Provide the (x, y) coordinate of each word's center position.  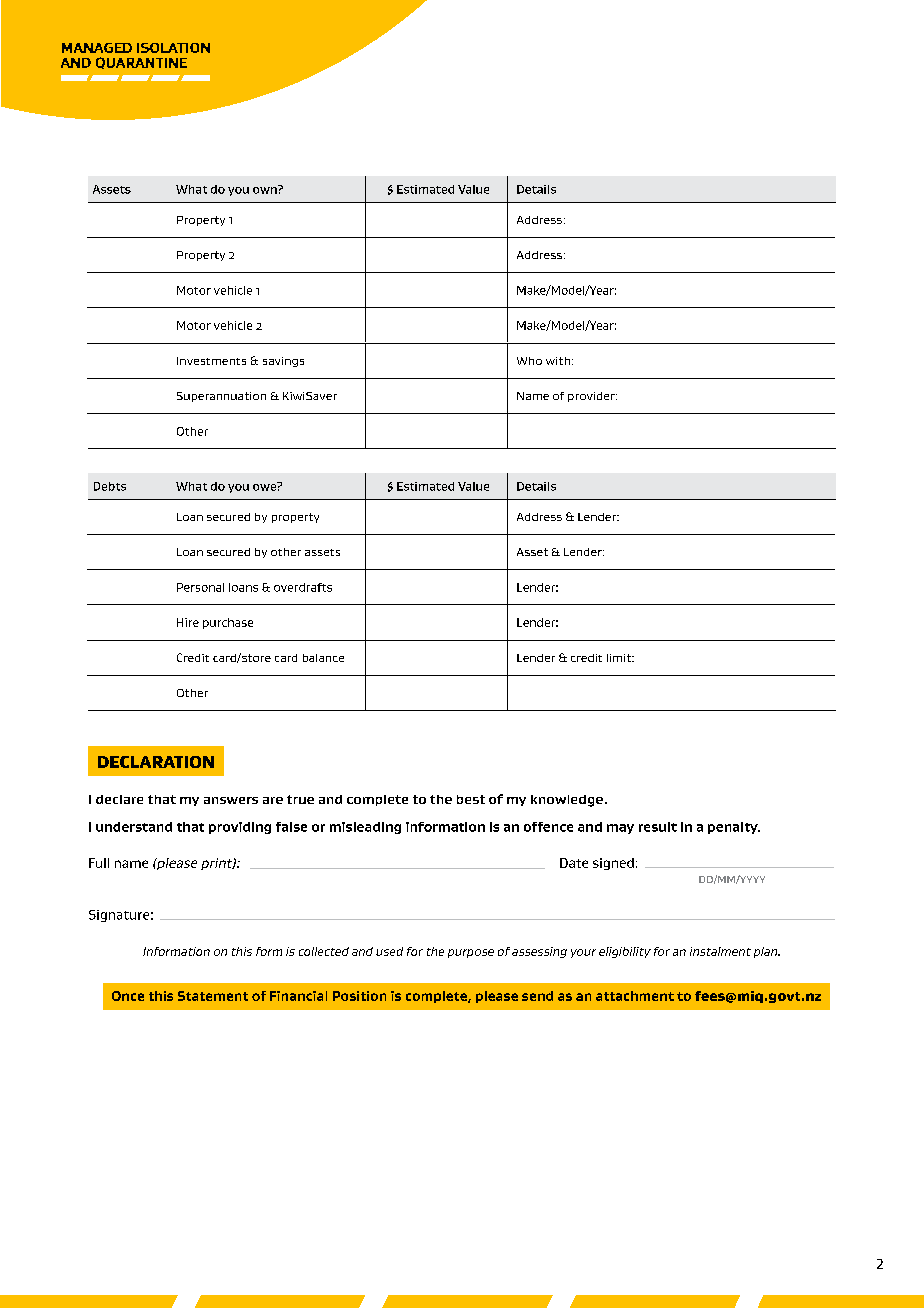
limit (620, 658)
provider (592, 397)
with (558, 361)
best (471, 799)
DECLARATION (156, 762)
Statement (213, 996)
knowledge (567, 801)
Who (529, 361)
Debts (110, 486)
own (266, 189)
